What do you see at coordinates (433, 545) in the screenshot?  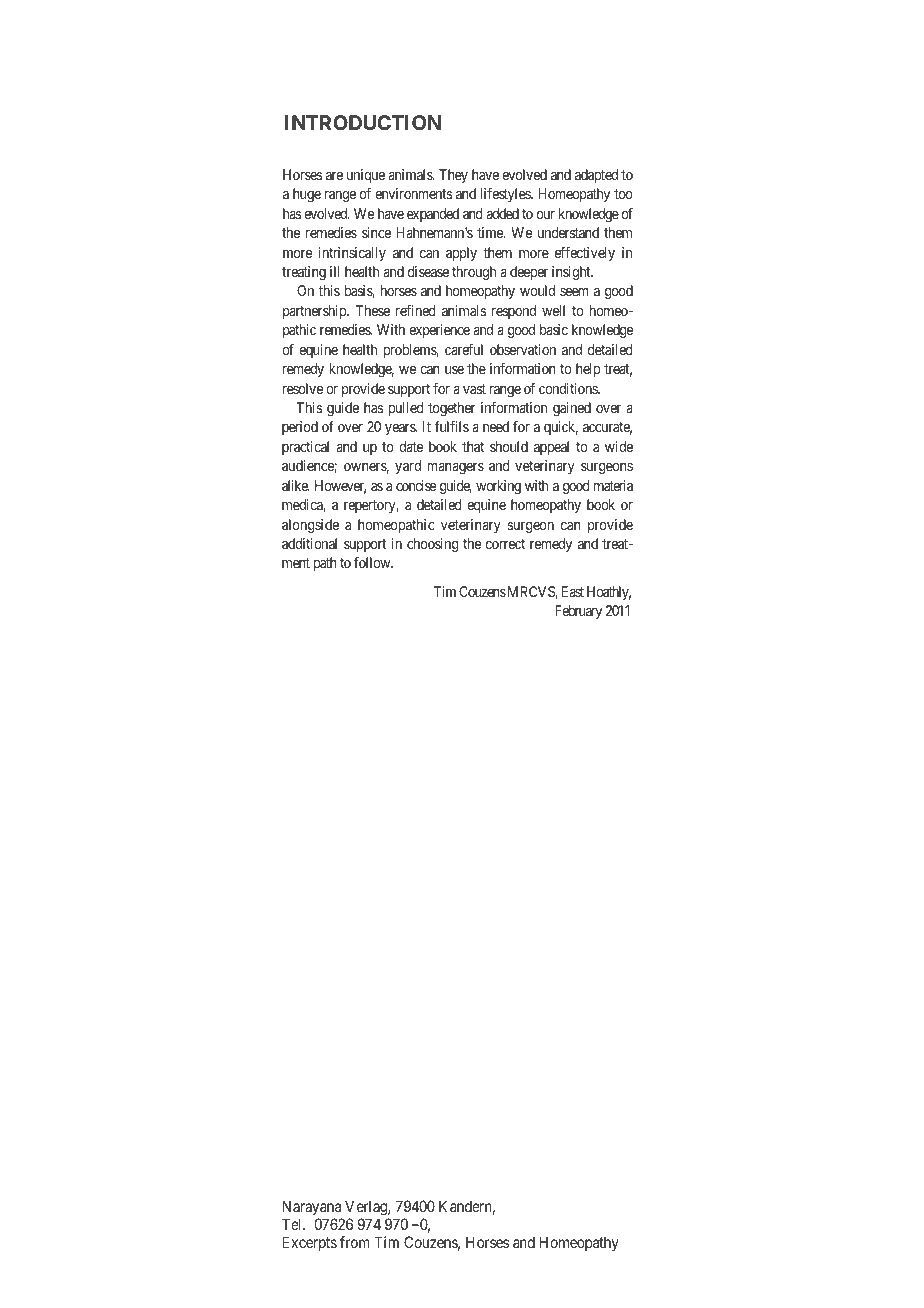 I see `choosing` at bounding box center [433, 545].
